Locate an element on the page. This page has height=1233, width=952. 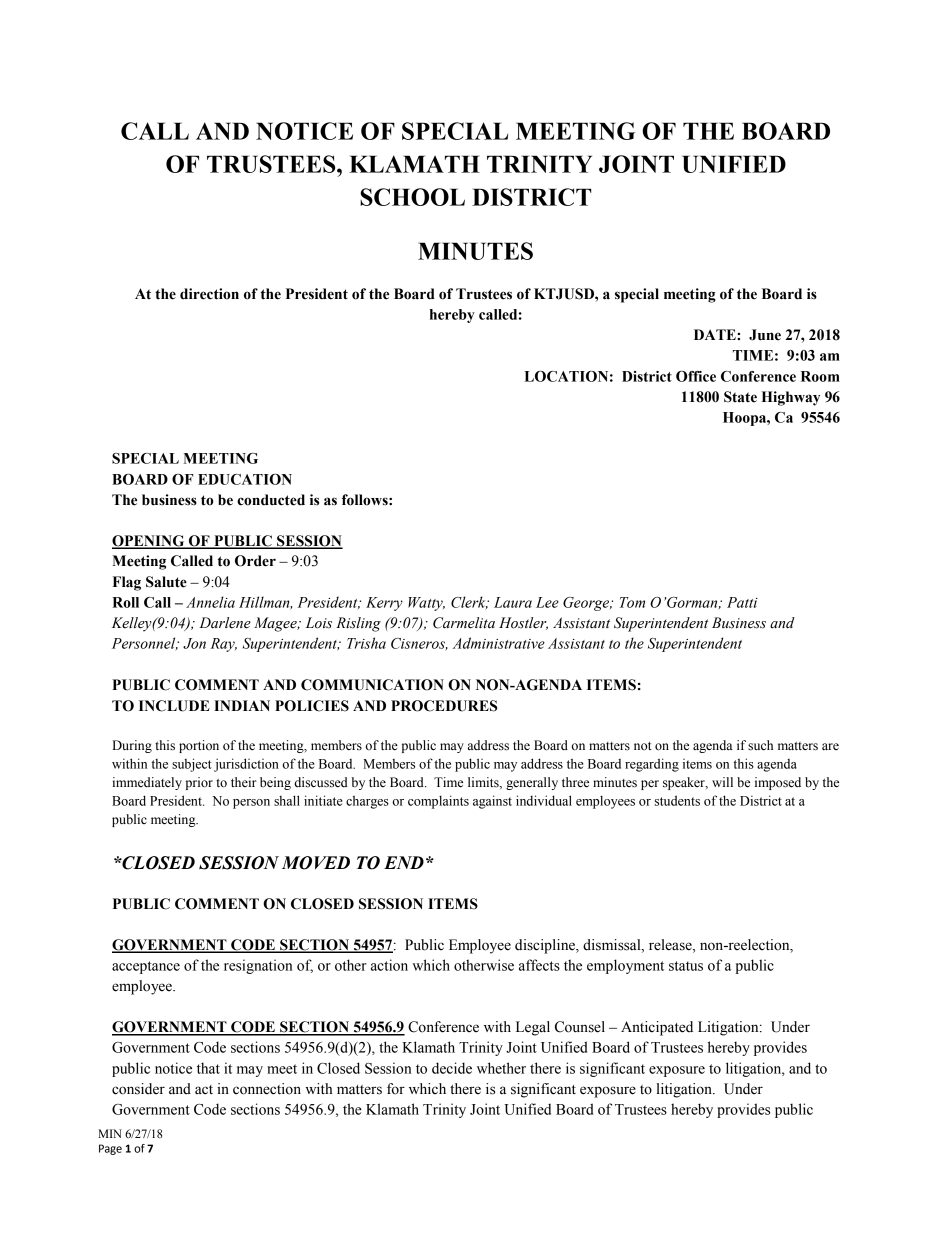
June is located at coordinates (765, 335).
